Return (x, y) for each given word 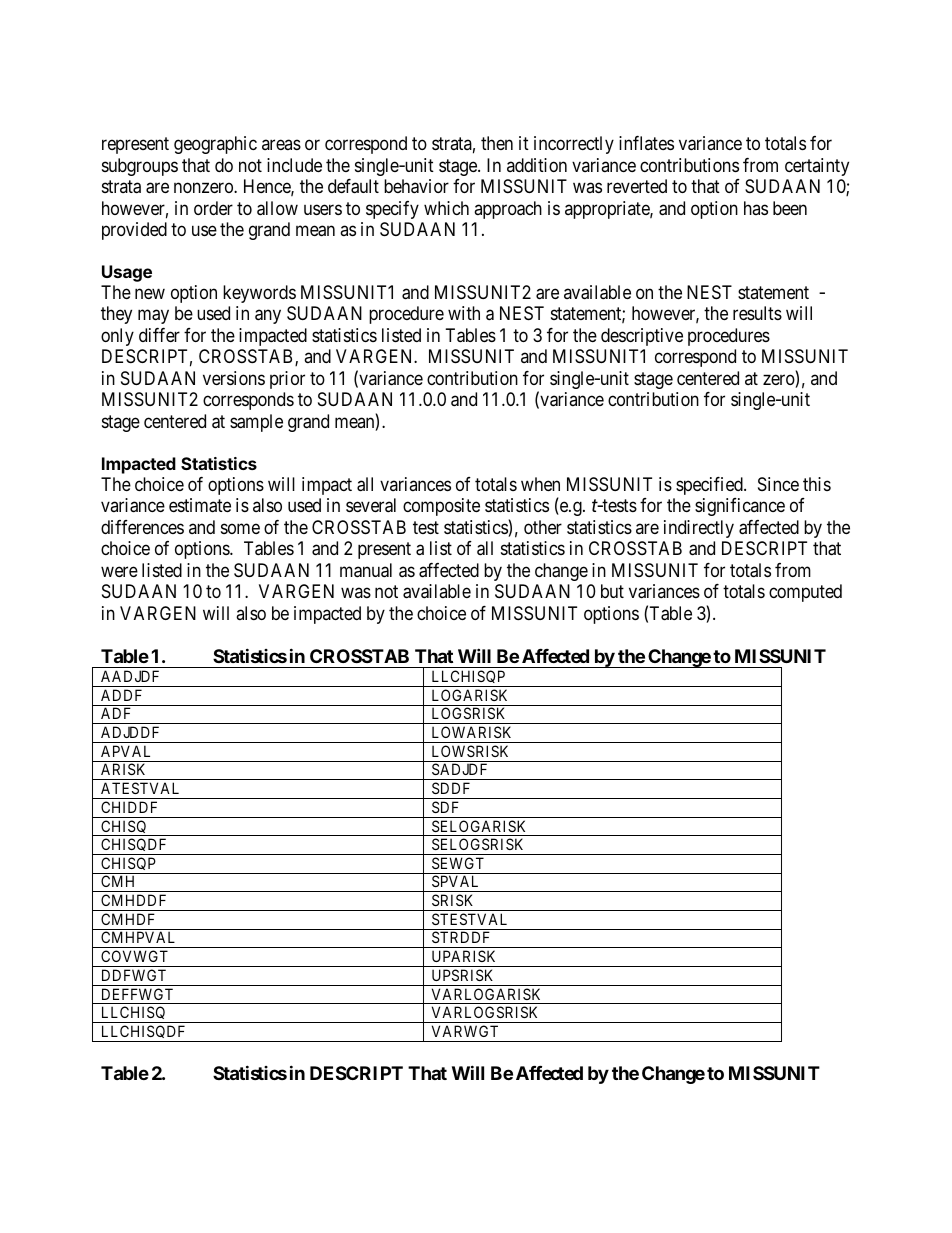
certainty (817, 167)
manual (366, 570)
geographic (215, 145)
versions (234, 378)
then (497, 143)
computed (805, 593)
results (757, 313)
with (464, 313)
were (119, 571)
